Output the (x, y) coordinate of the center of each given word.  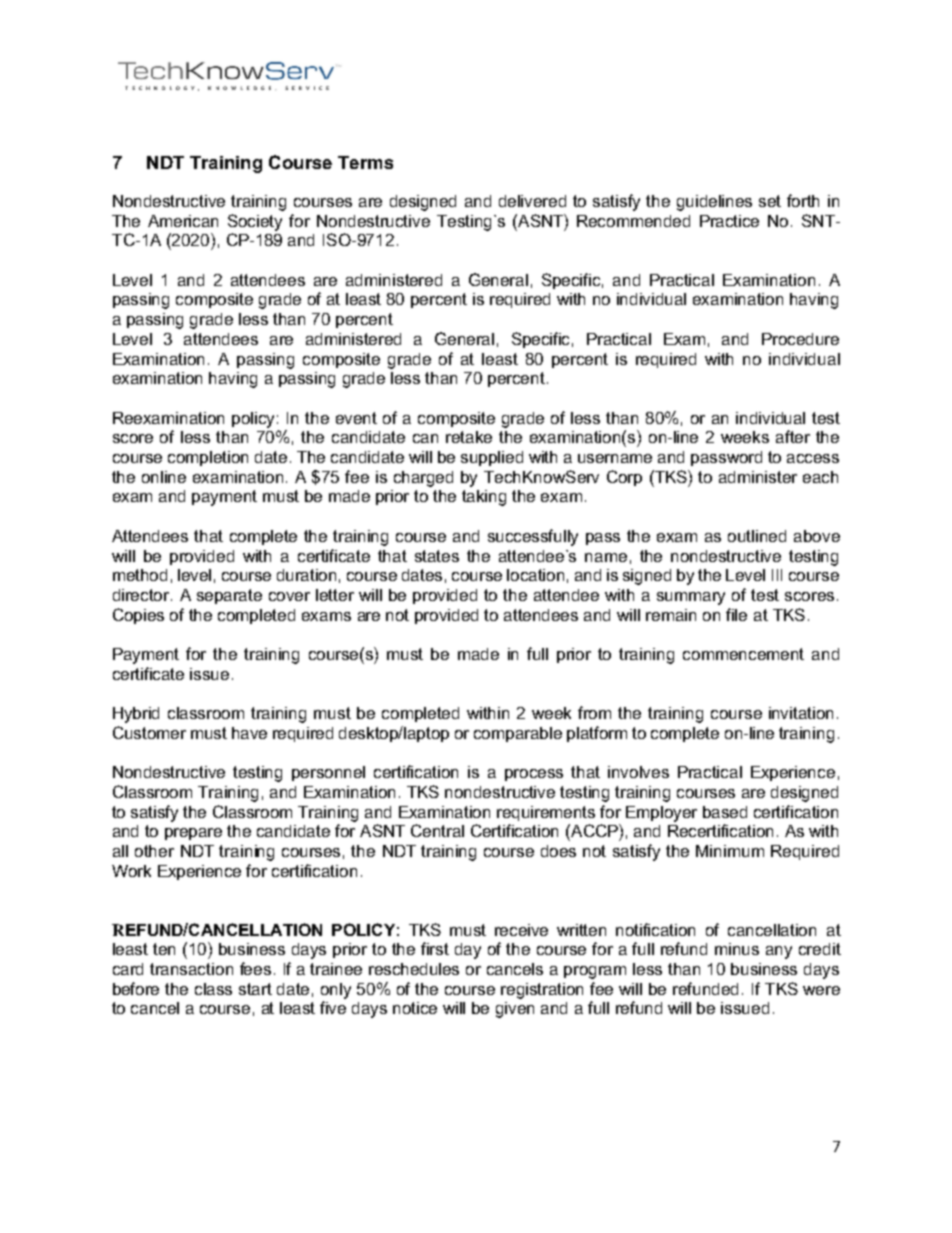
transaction (191, 969)
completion (208, 458)
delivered (532, 201)
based (725, 812)
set (770, 201)
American (183, 221)
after (793, 436)
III (777, 575)
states (437, 556)
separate (229, 596)
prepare (193, 834)
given (515, 1010)
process (534, 775)
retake (469, 437)
